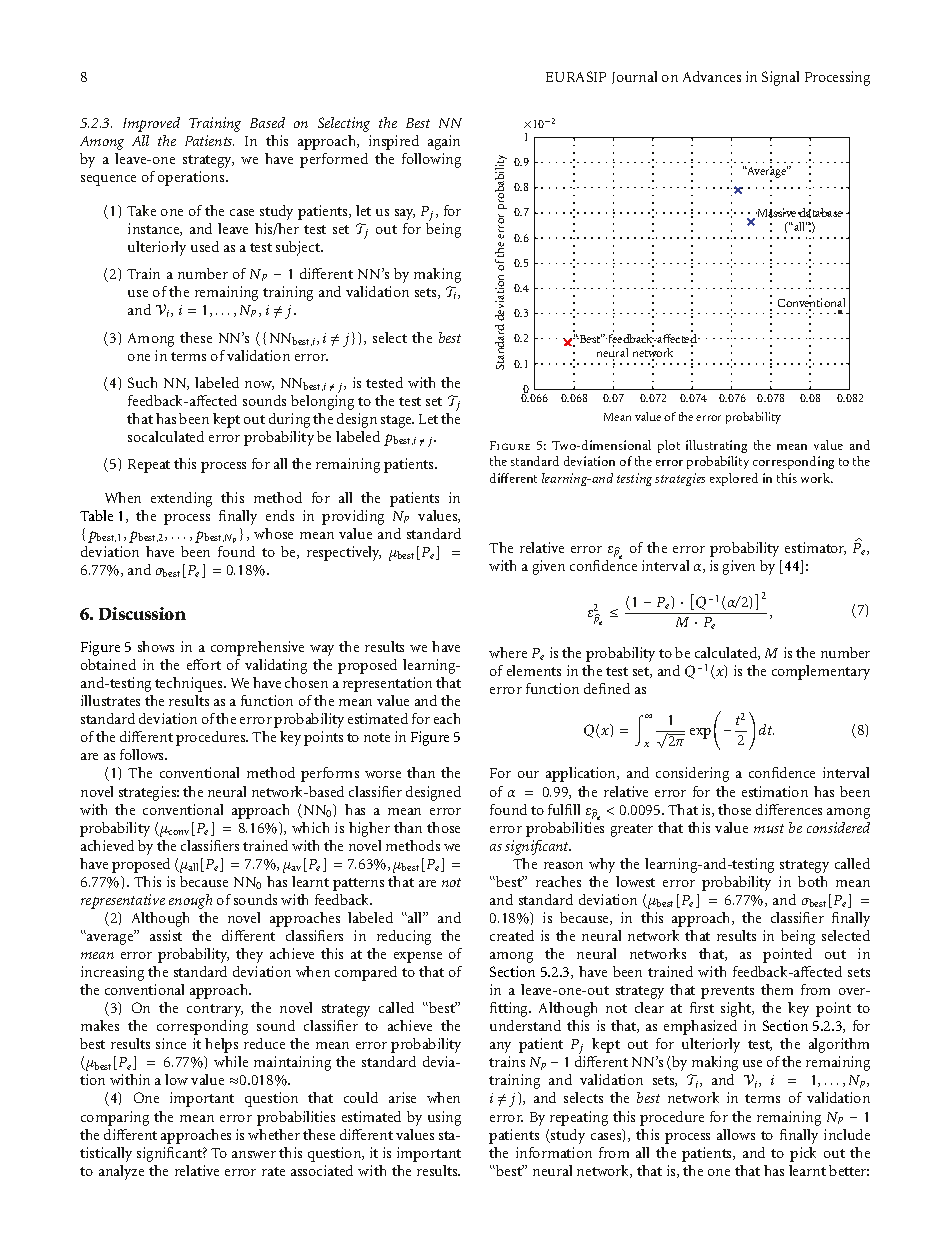 The width and height of the page is (952, 1258). What do you see at coordinates (444, 142) in the page?
I see `again` at bounding box center [444, 142].
